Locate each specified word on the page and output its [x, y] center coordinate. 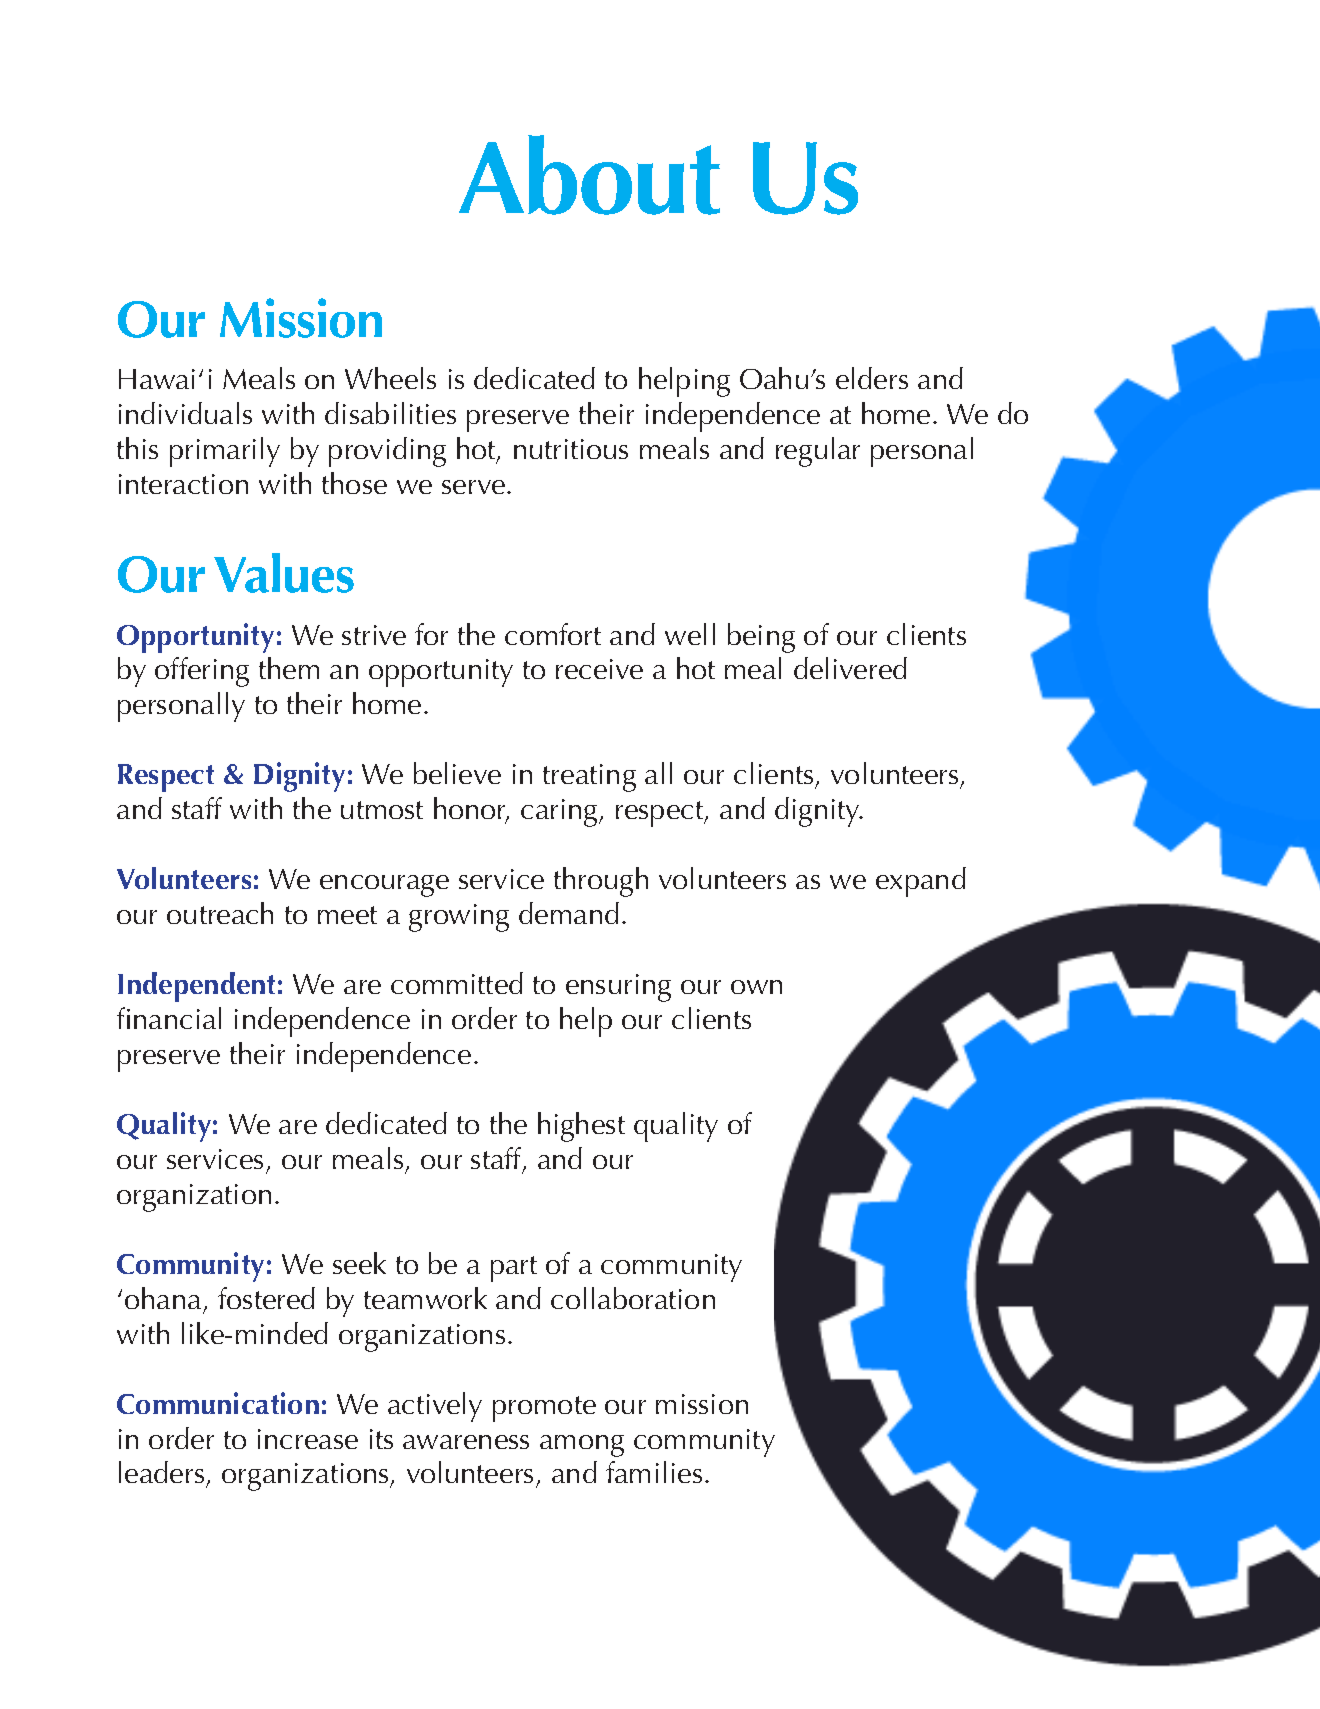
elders [872, 378]
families [654, 1472]
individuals [185, 413]
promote [544, 1409]
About [589, 175]
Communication [218, 1403]
